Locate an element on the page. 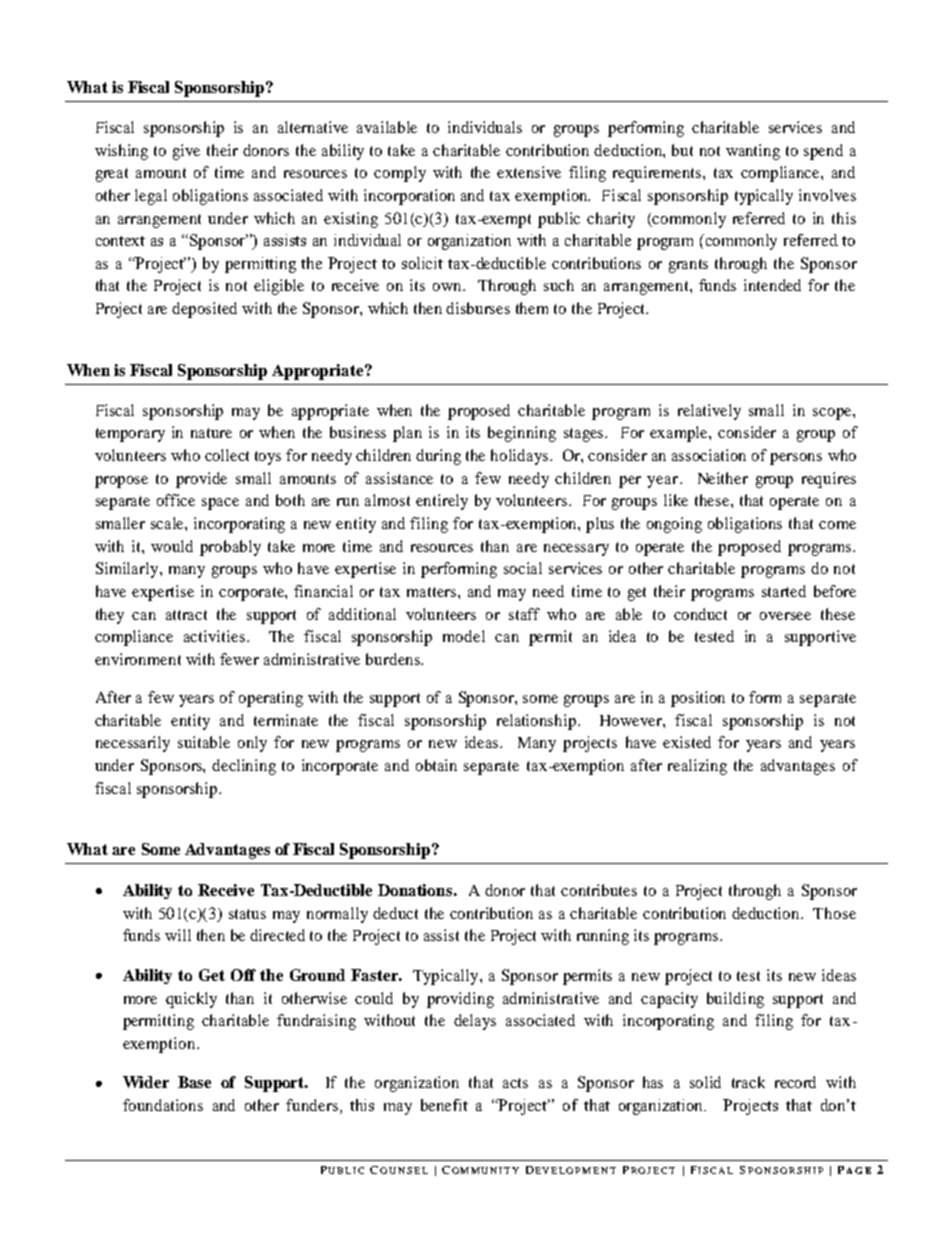  extensive is located at coordinates (529, 172).
